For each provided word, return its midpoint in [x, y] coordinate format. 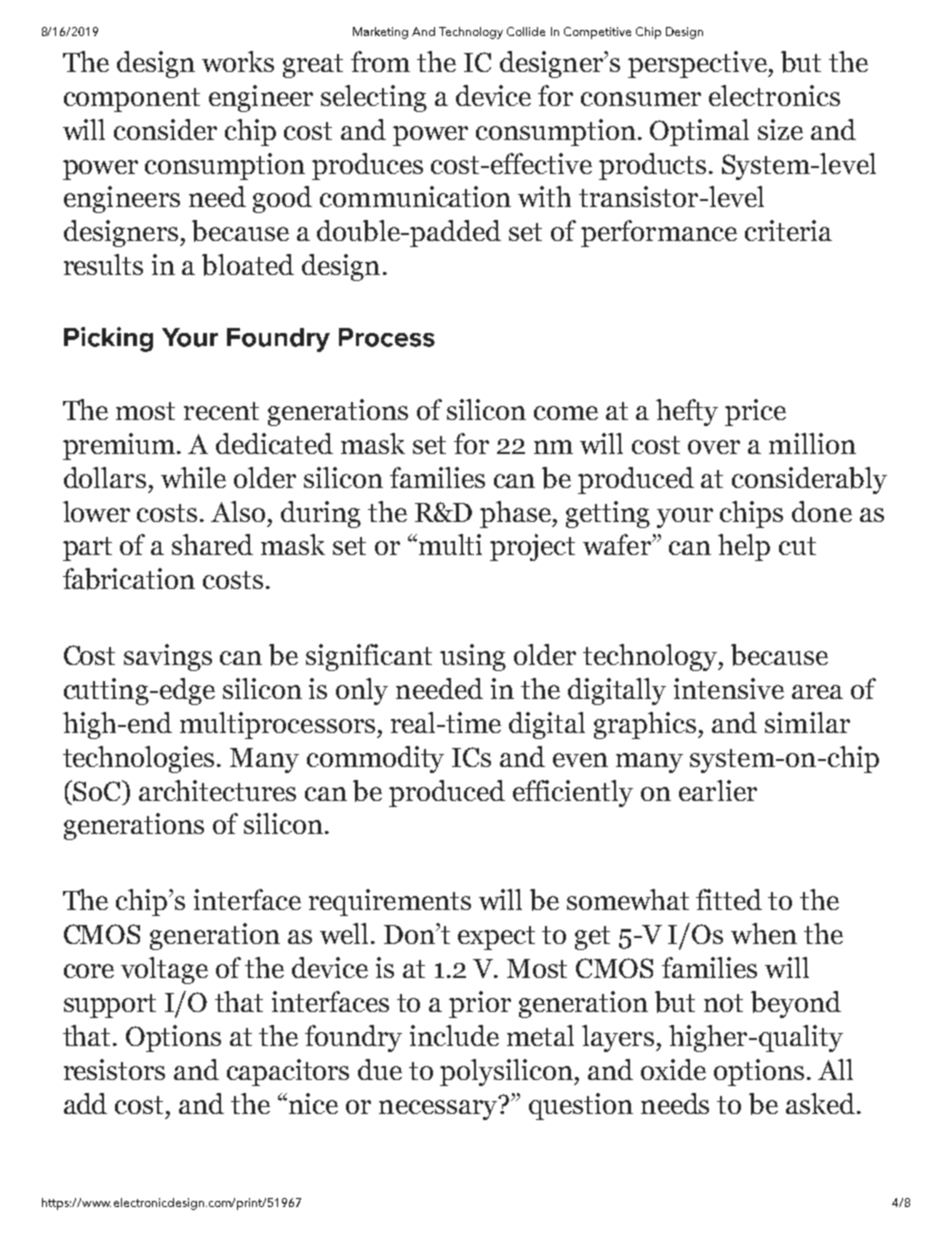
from [380, 61]
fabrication [129, 579]
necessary [439, 1108]
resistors [114, 1069]
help [744, 547]
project [532, 547]
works [238, 61]
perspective [698, 64]
